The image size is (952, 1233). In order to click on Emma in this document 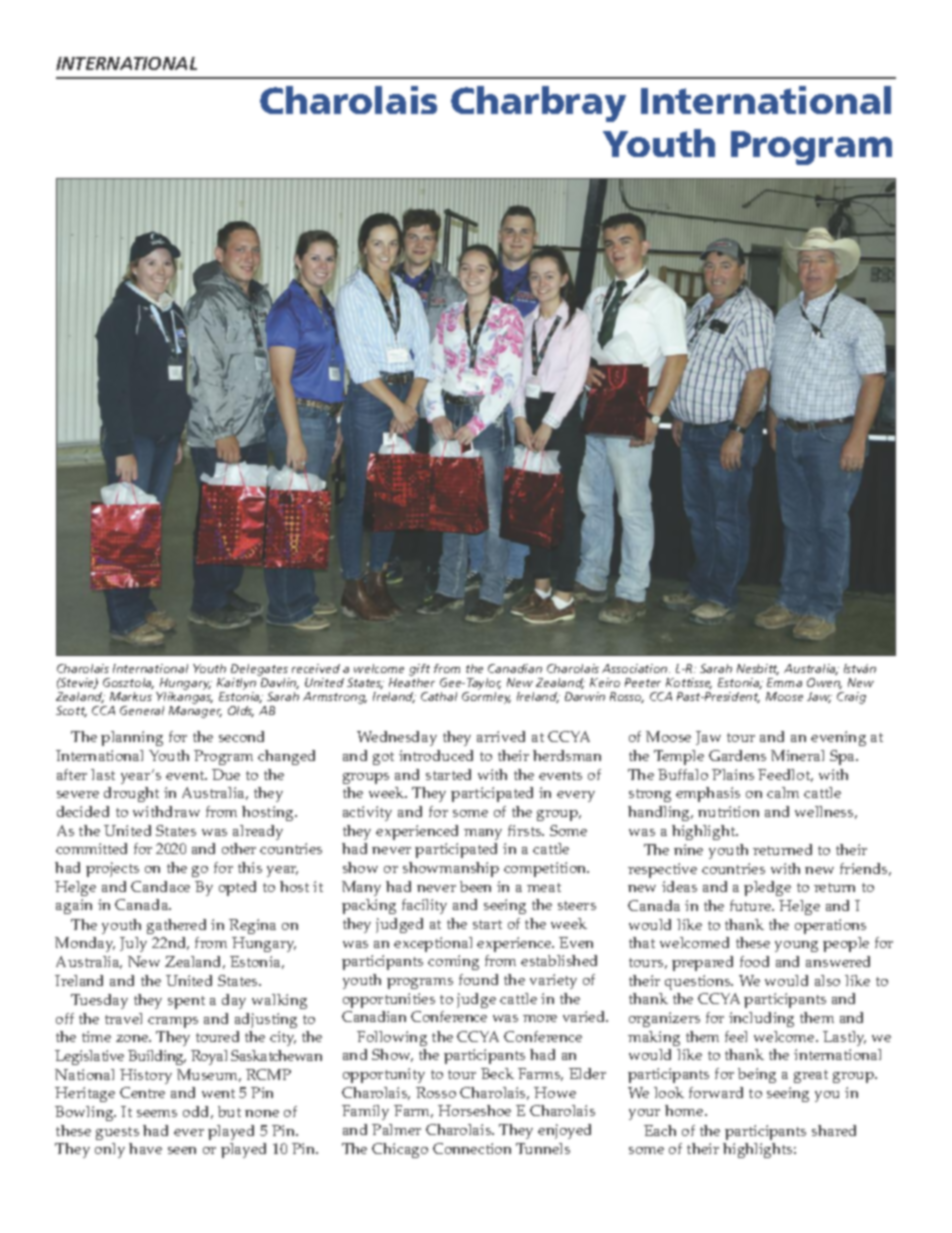, I will do `click(784, 682)`.
